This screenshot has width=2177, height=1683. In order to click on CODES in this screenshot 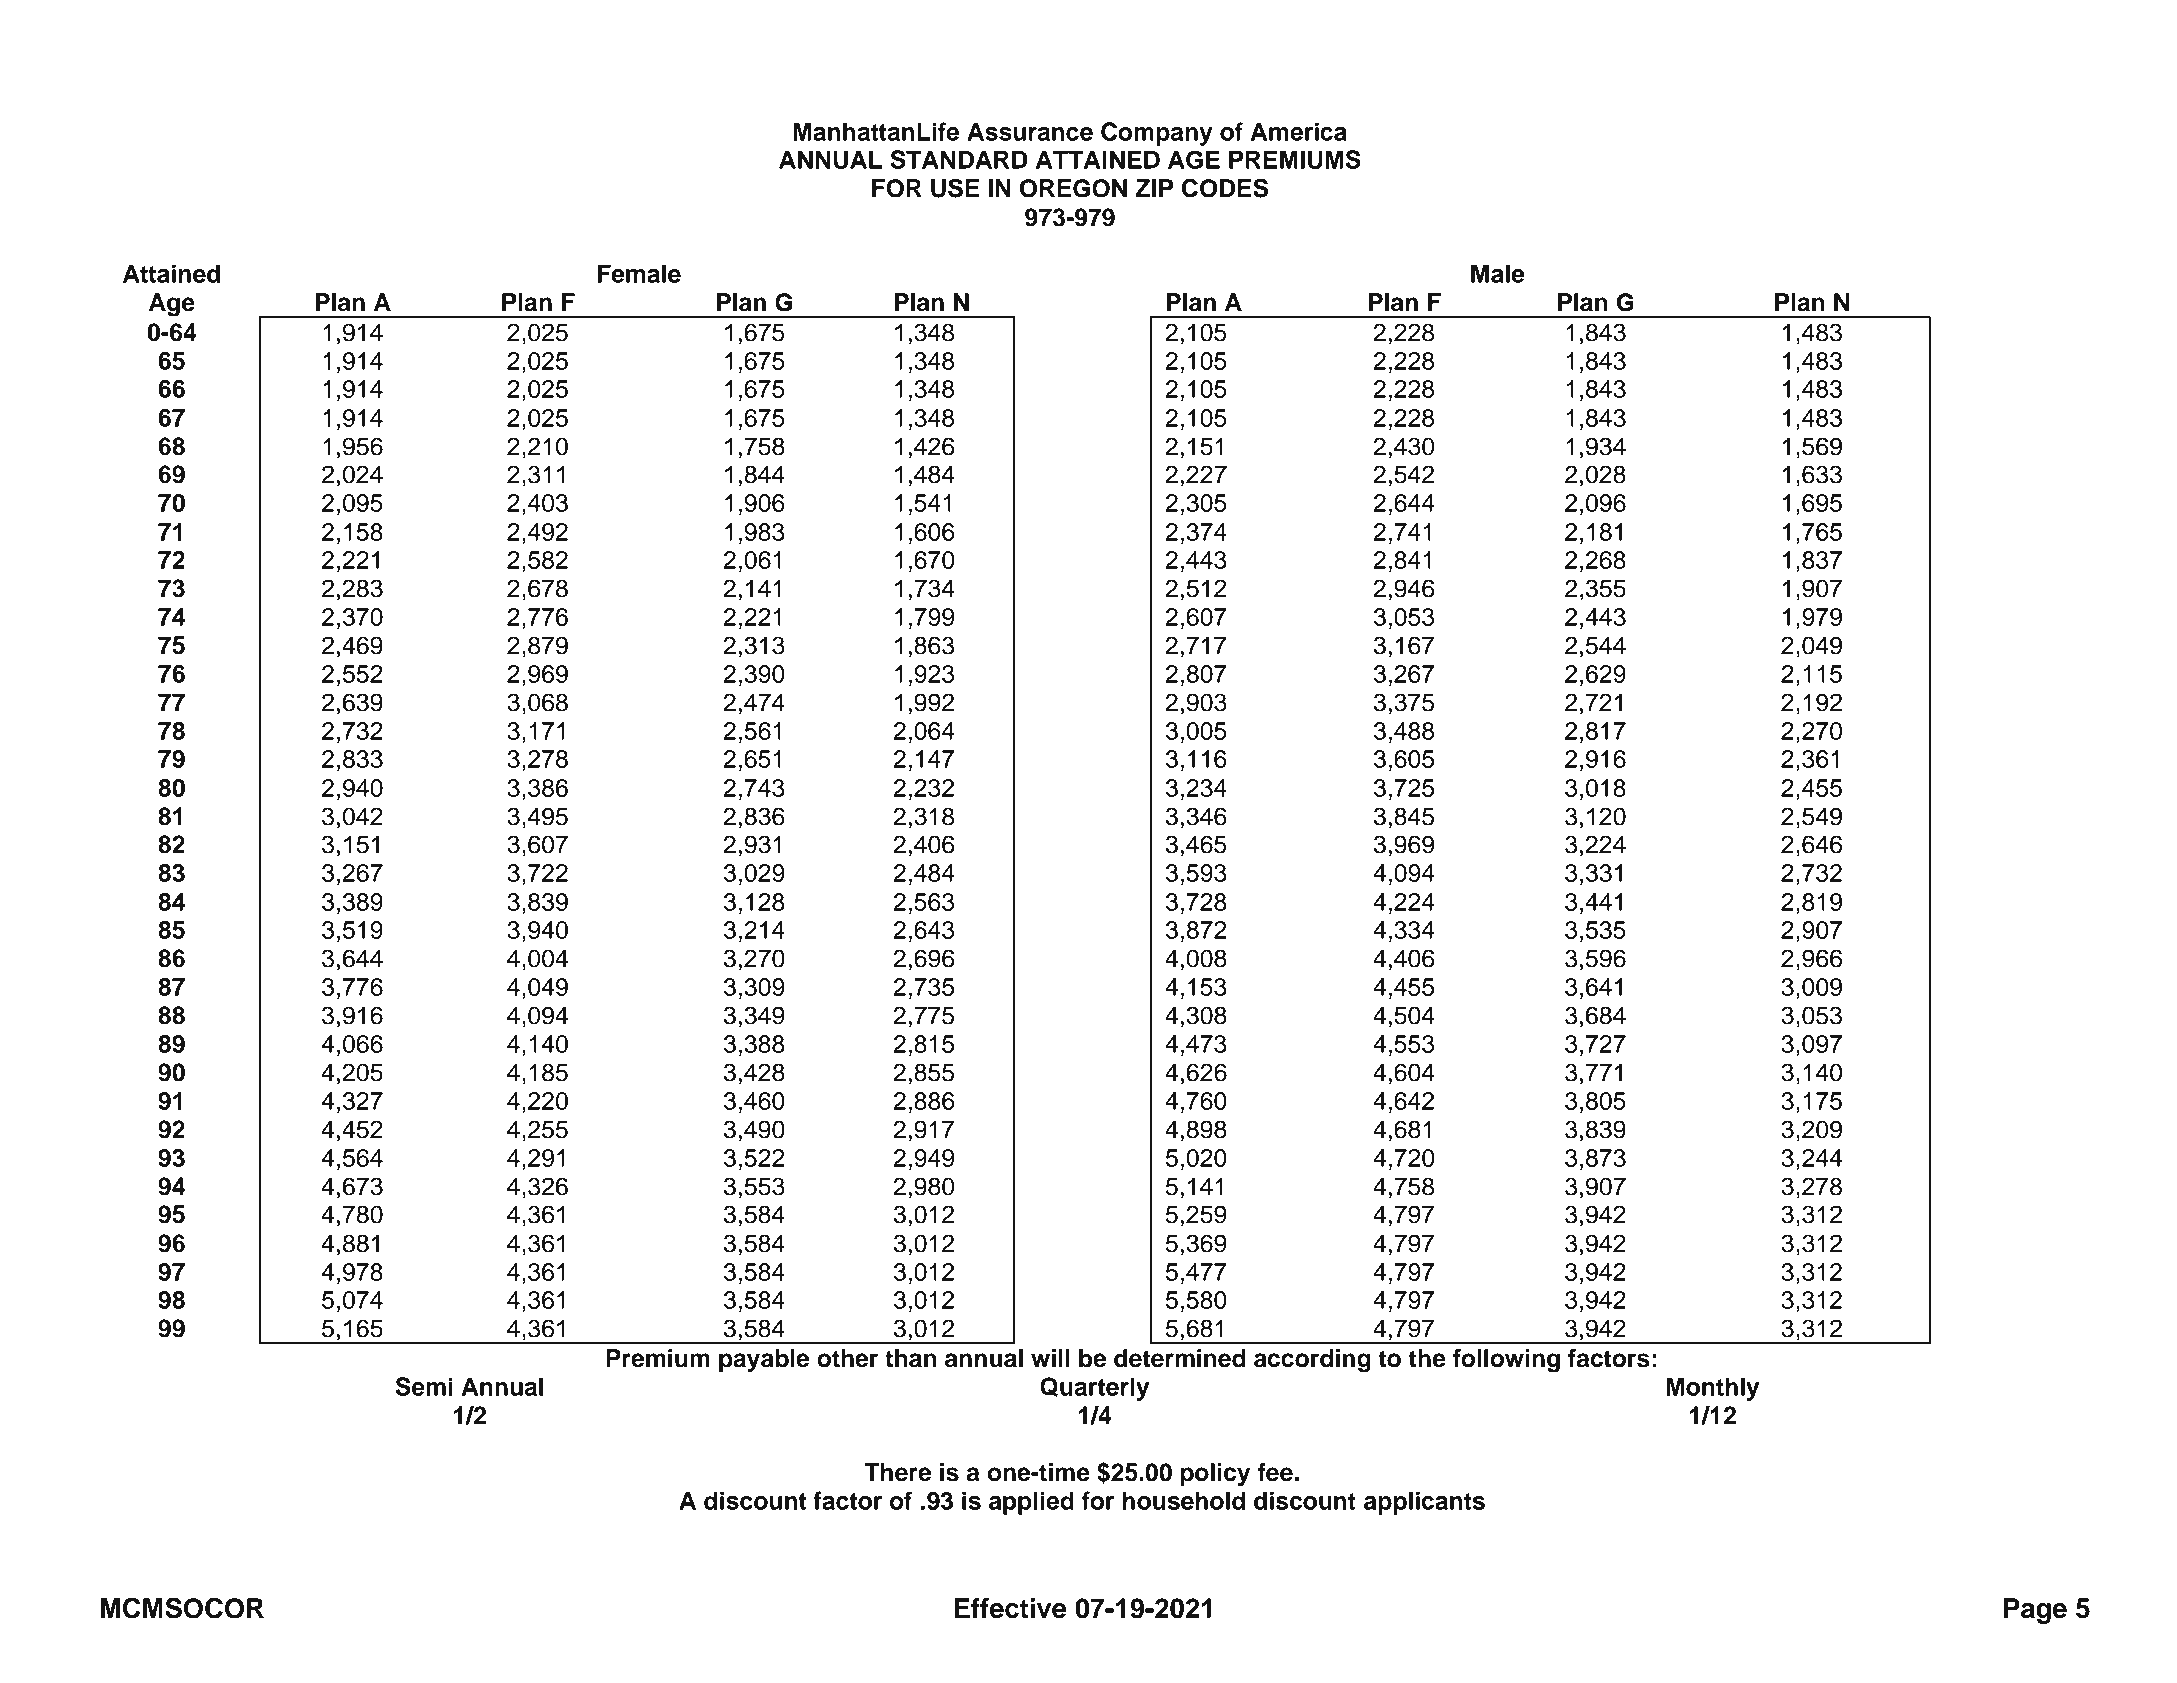, I will do `click(1225, 188)`.
